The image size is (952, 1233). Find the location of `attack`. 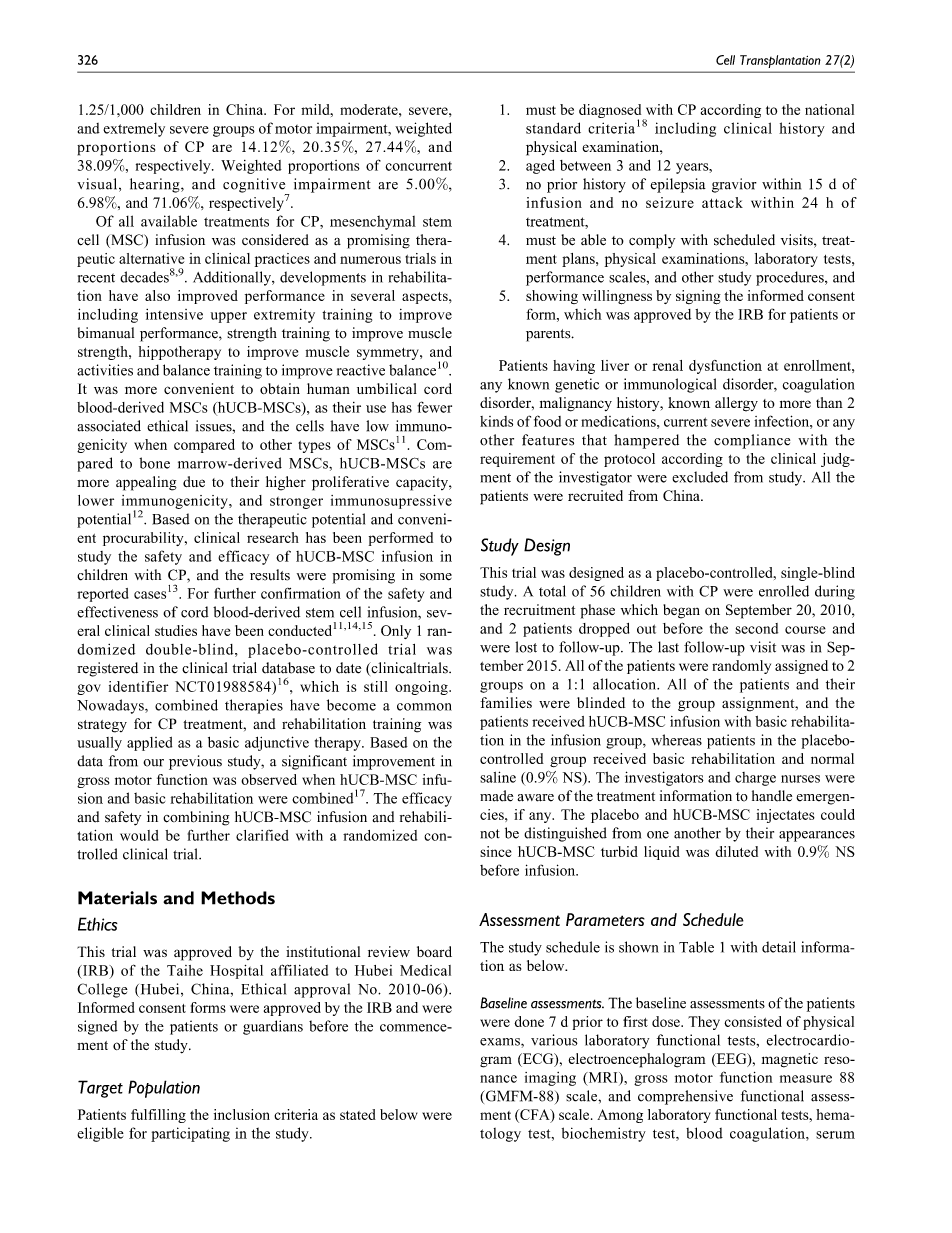

attack is located at coordinates (722, 202).
